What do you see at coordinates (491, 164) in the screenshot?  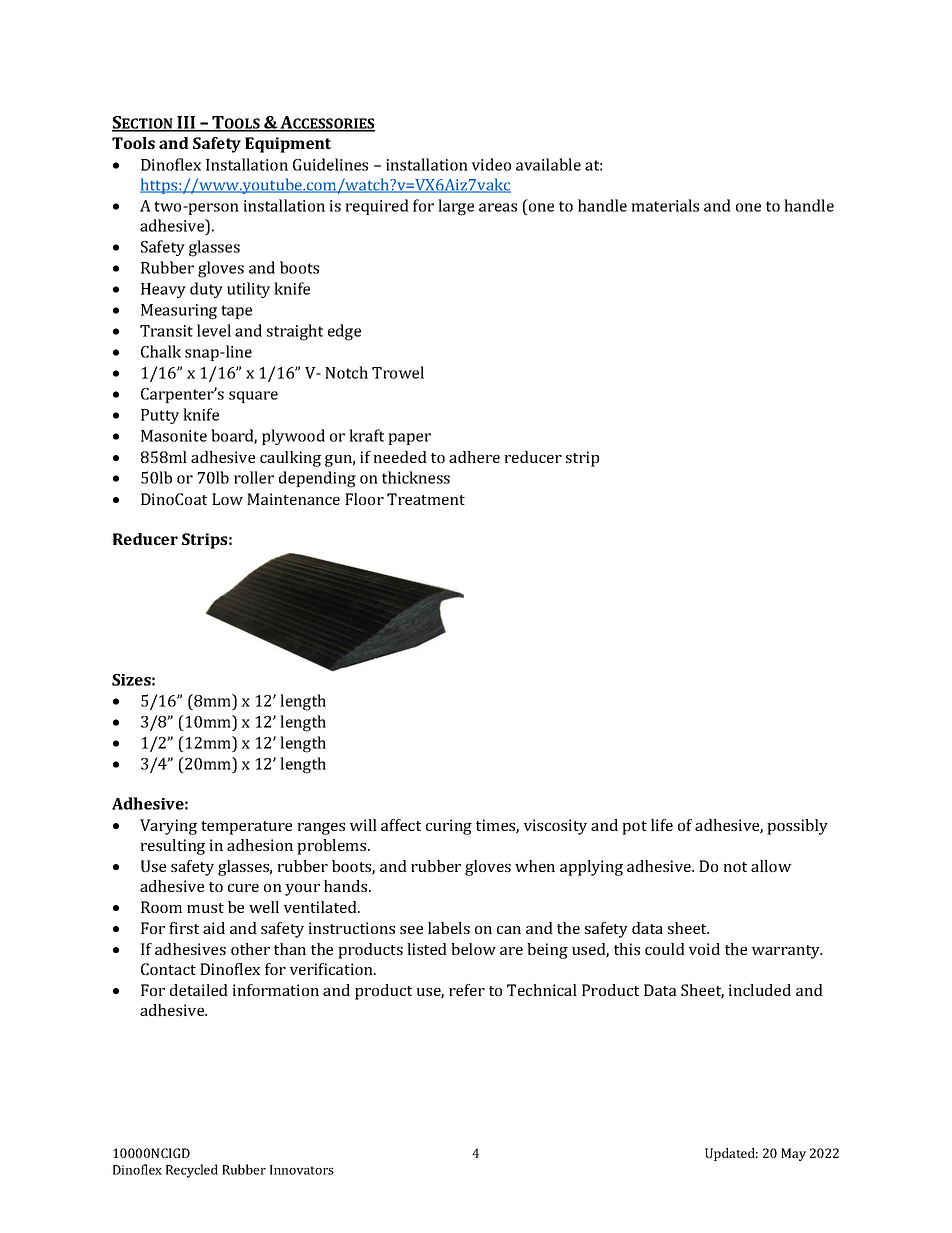 I see `video` at bounding box center [491, 164].
